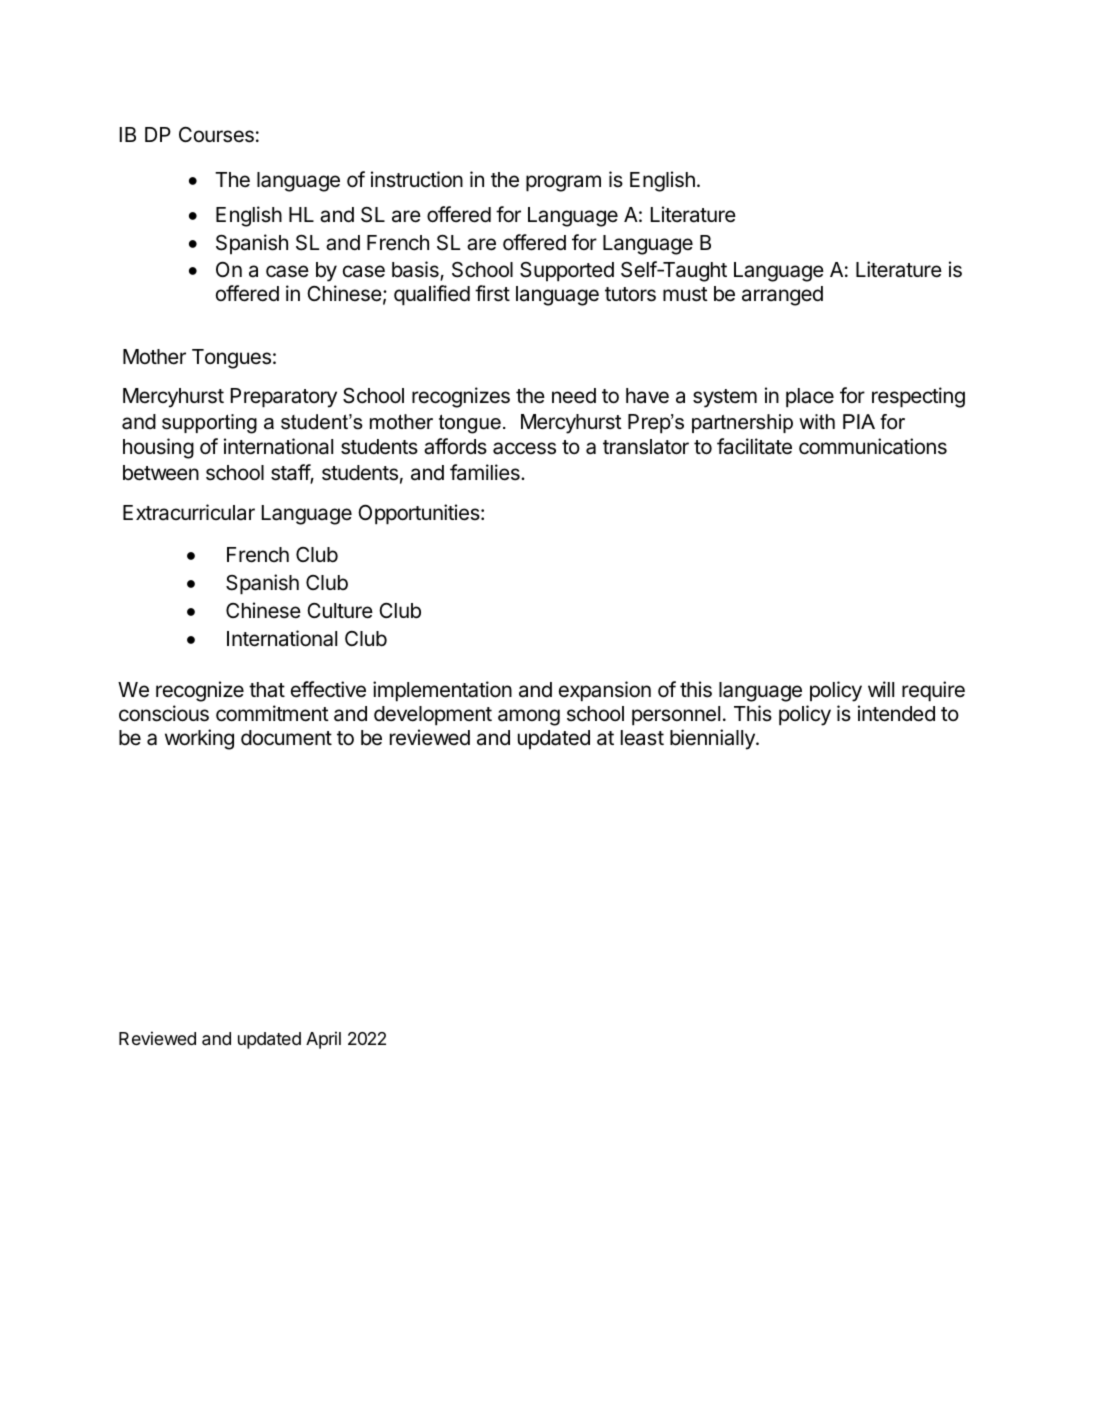 The height and width of the screenshot is (1419, 1096). I want to click on April, so click(323, 1040).
